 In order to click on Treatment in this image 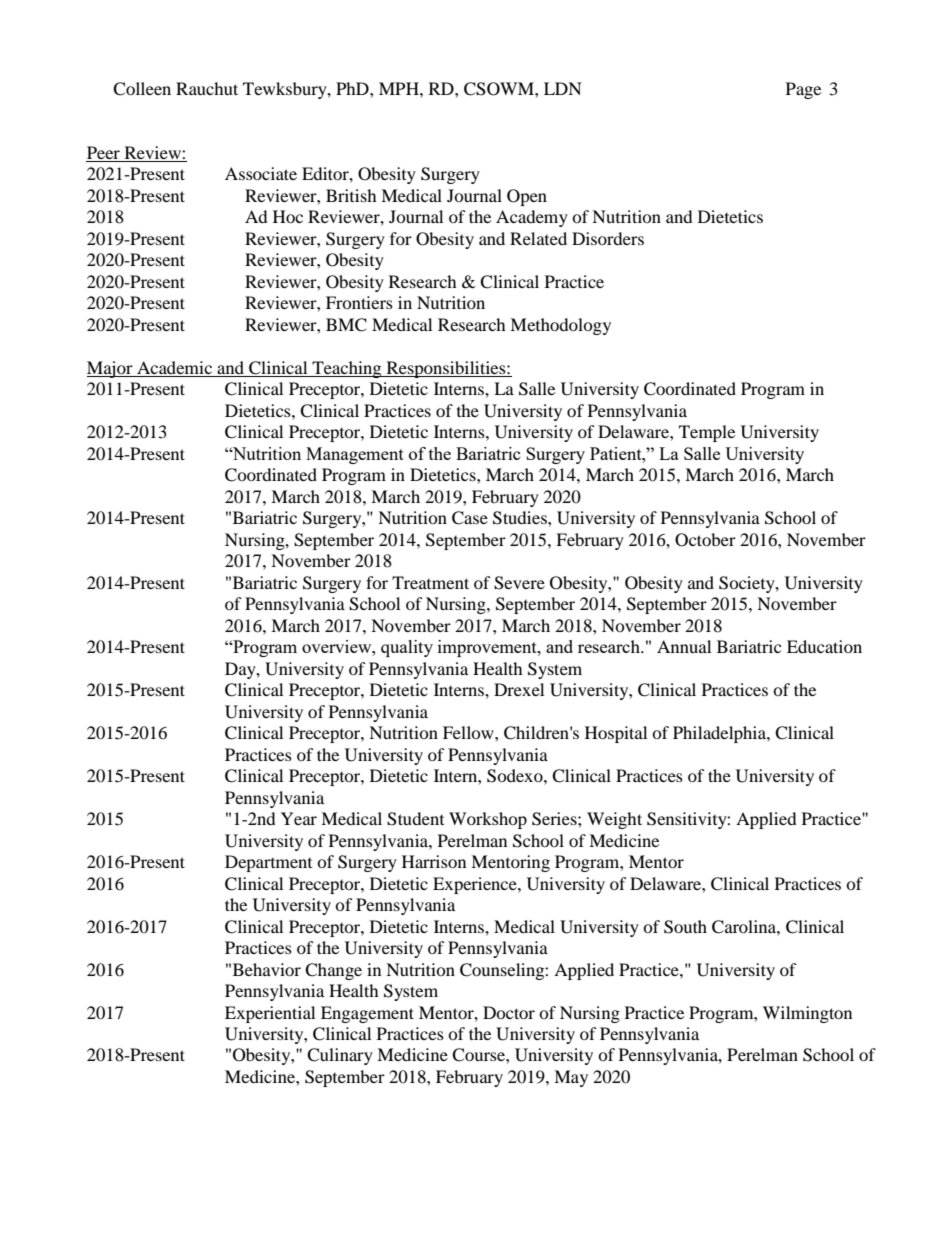, I will do `click(430, 582)`.
